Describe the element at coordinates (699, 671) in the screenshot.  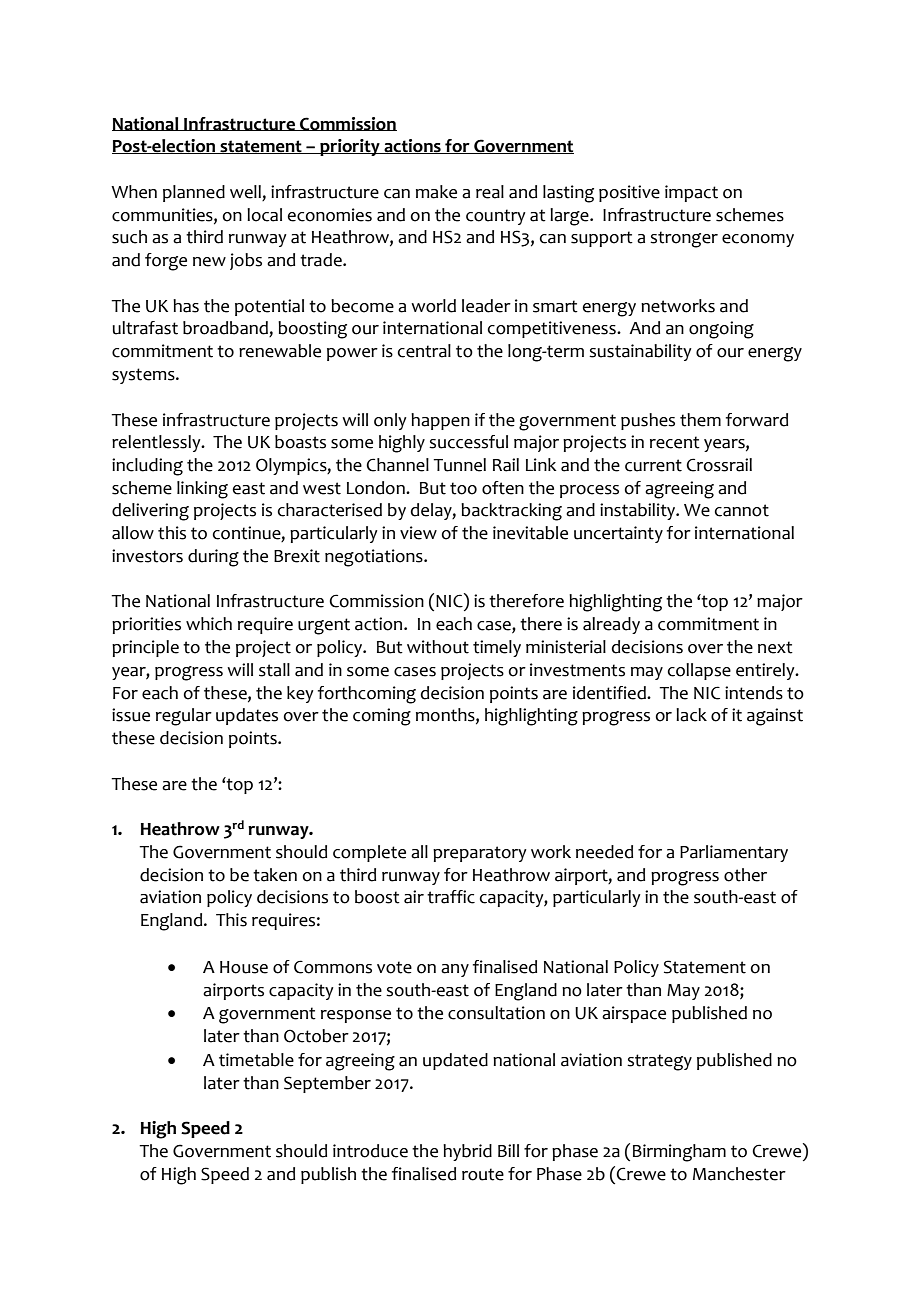
I see `collapse` at that location.
